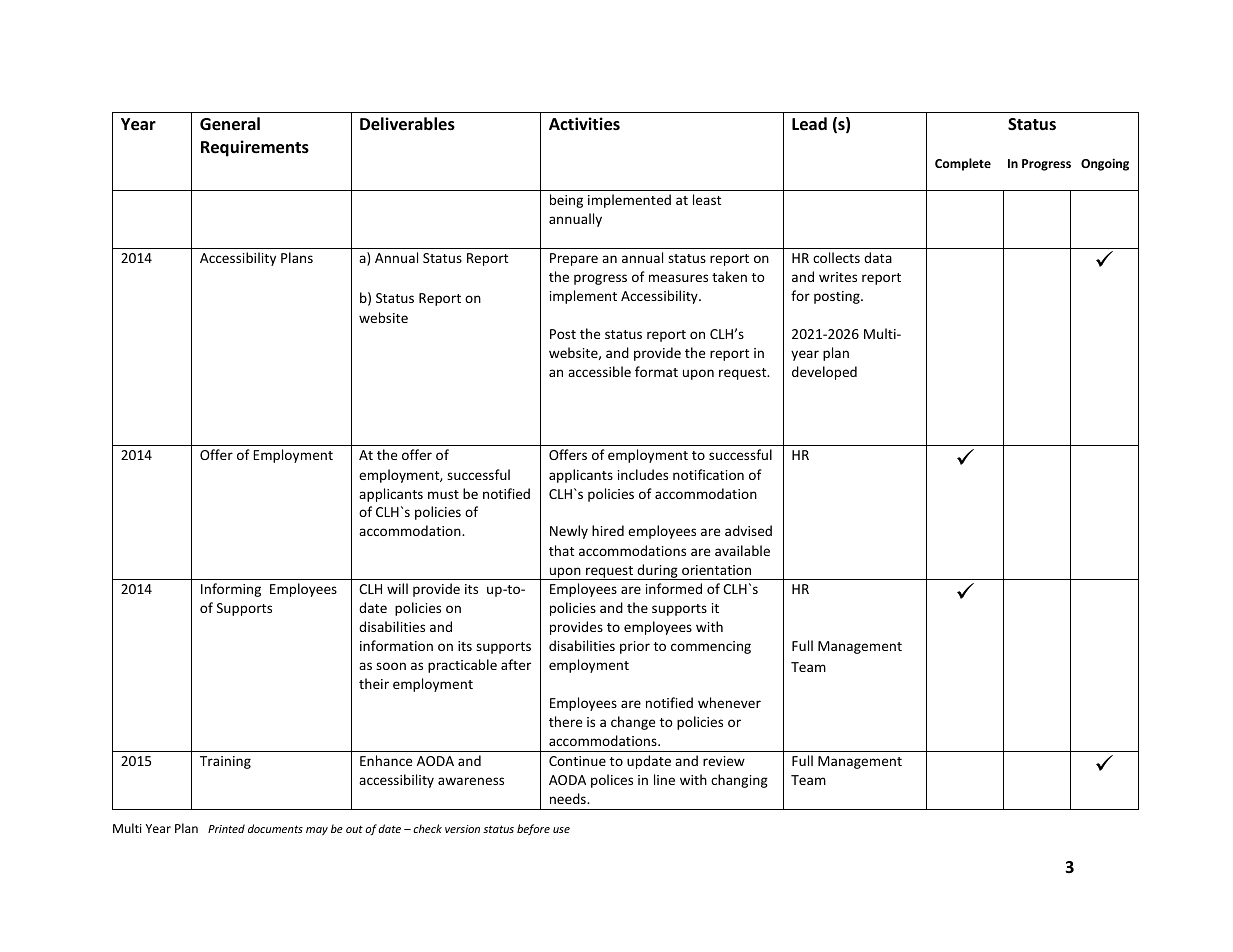  What do you see at coordinates (584, 124) in the screenshot?
I see `Activities` at bounding box center [584, 124].
